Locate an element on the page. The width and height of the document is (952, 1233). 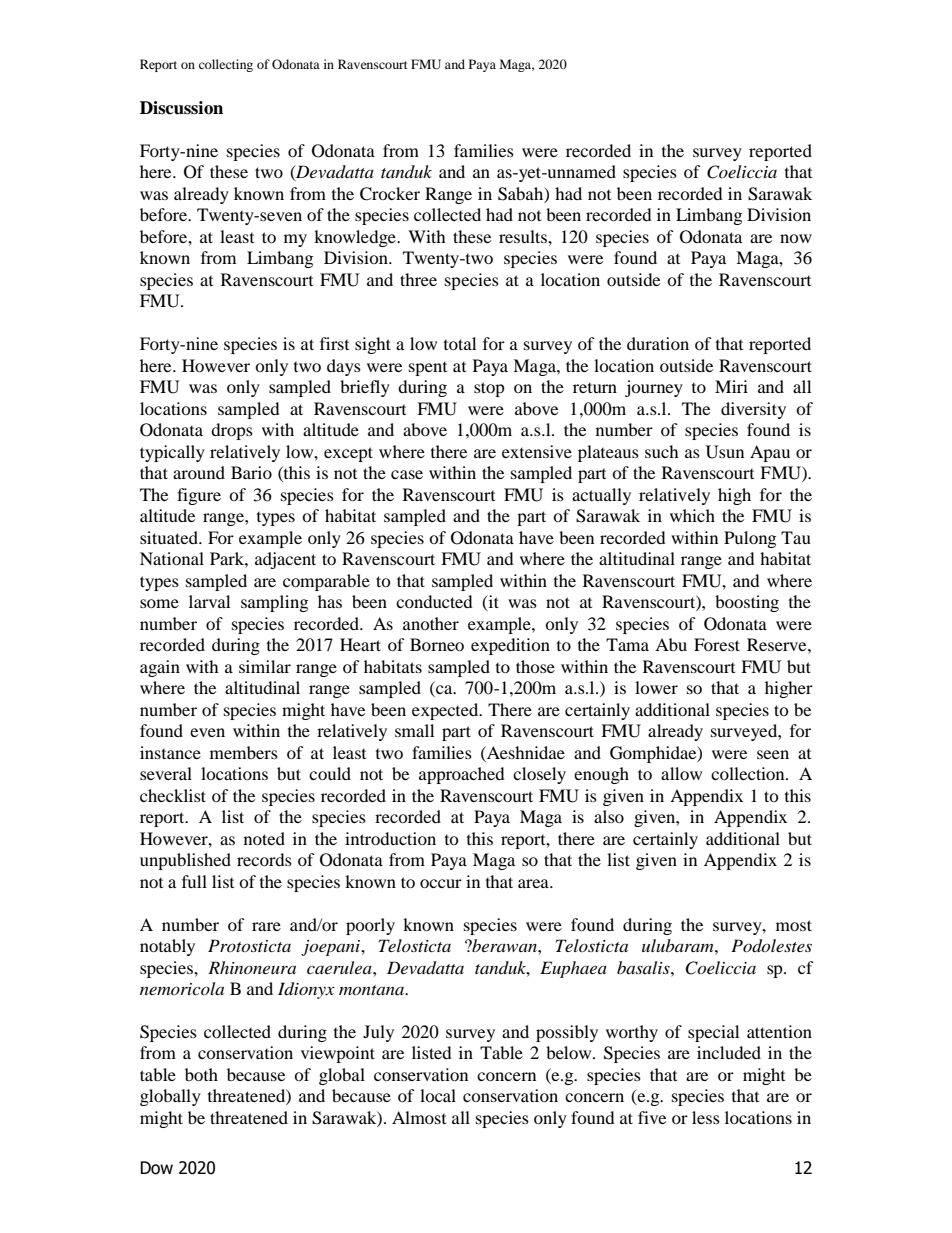
larval is located at coordinates (209, 601).
